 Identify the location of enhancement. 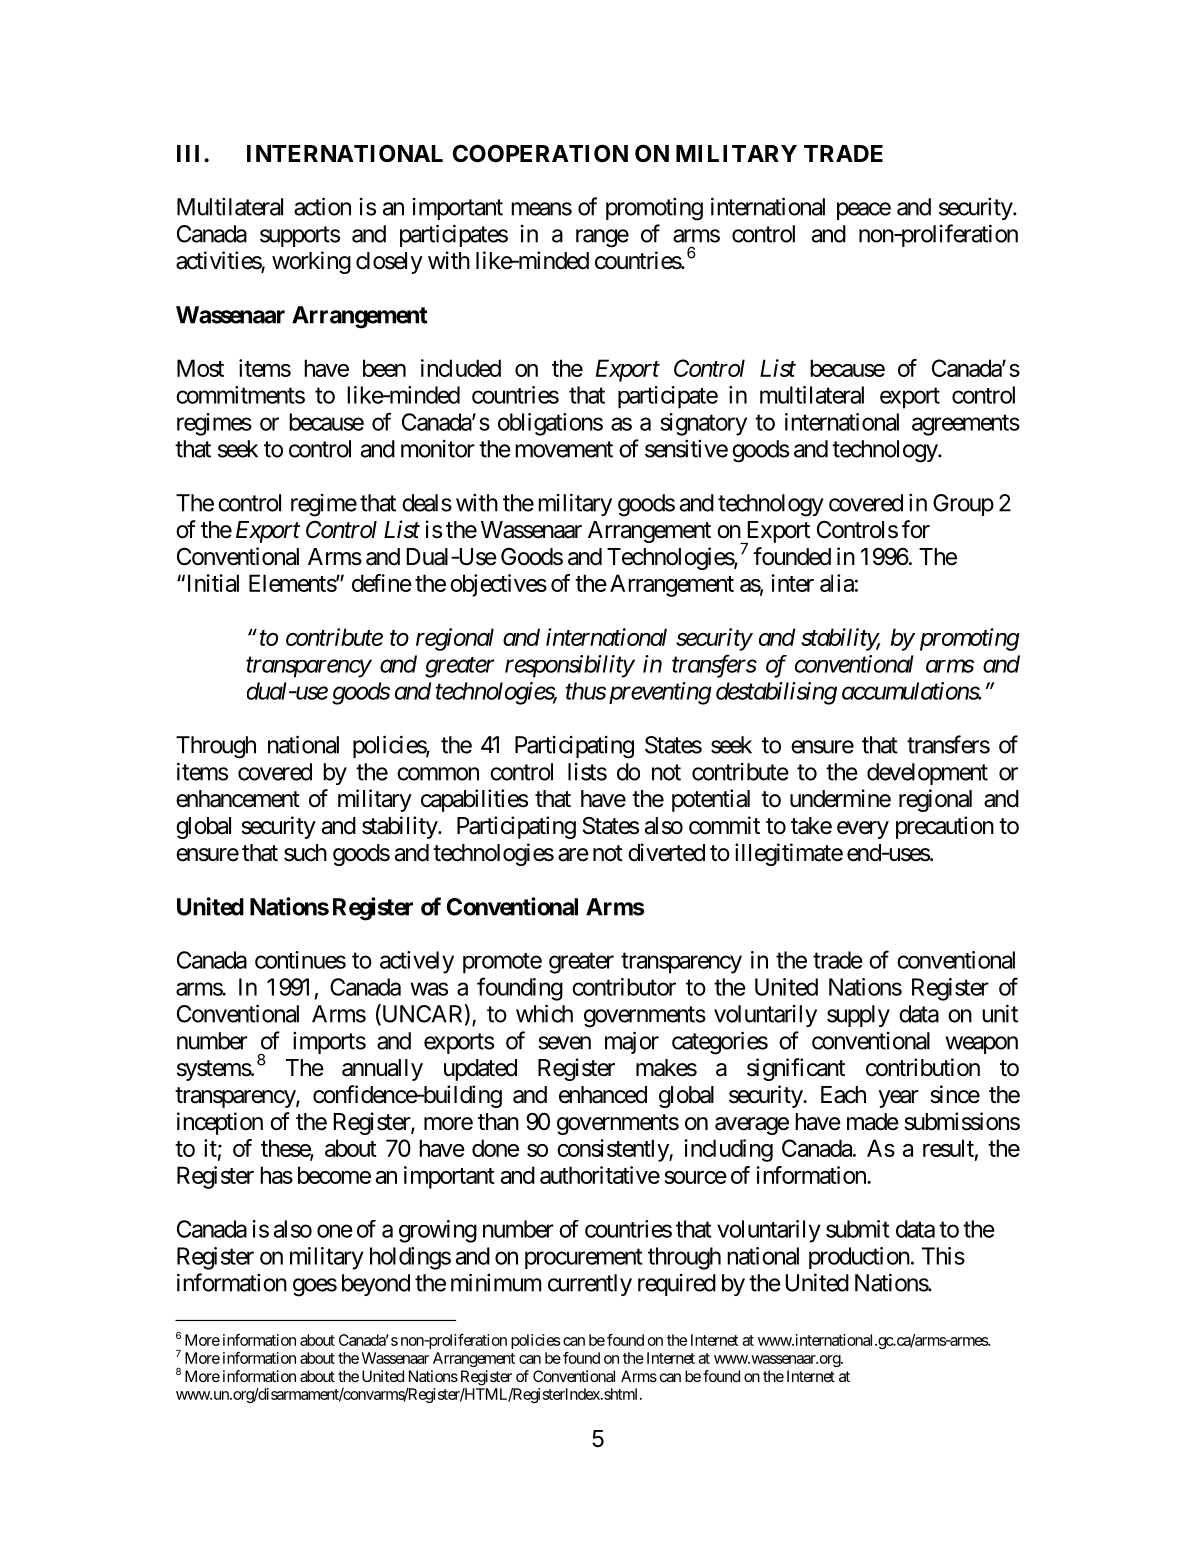
(238, 799).
